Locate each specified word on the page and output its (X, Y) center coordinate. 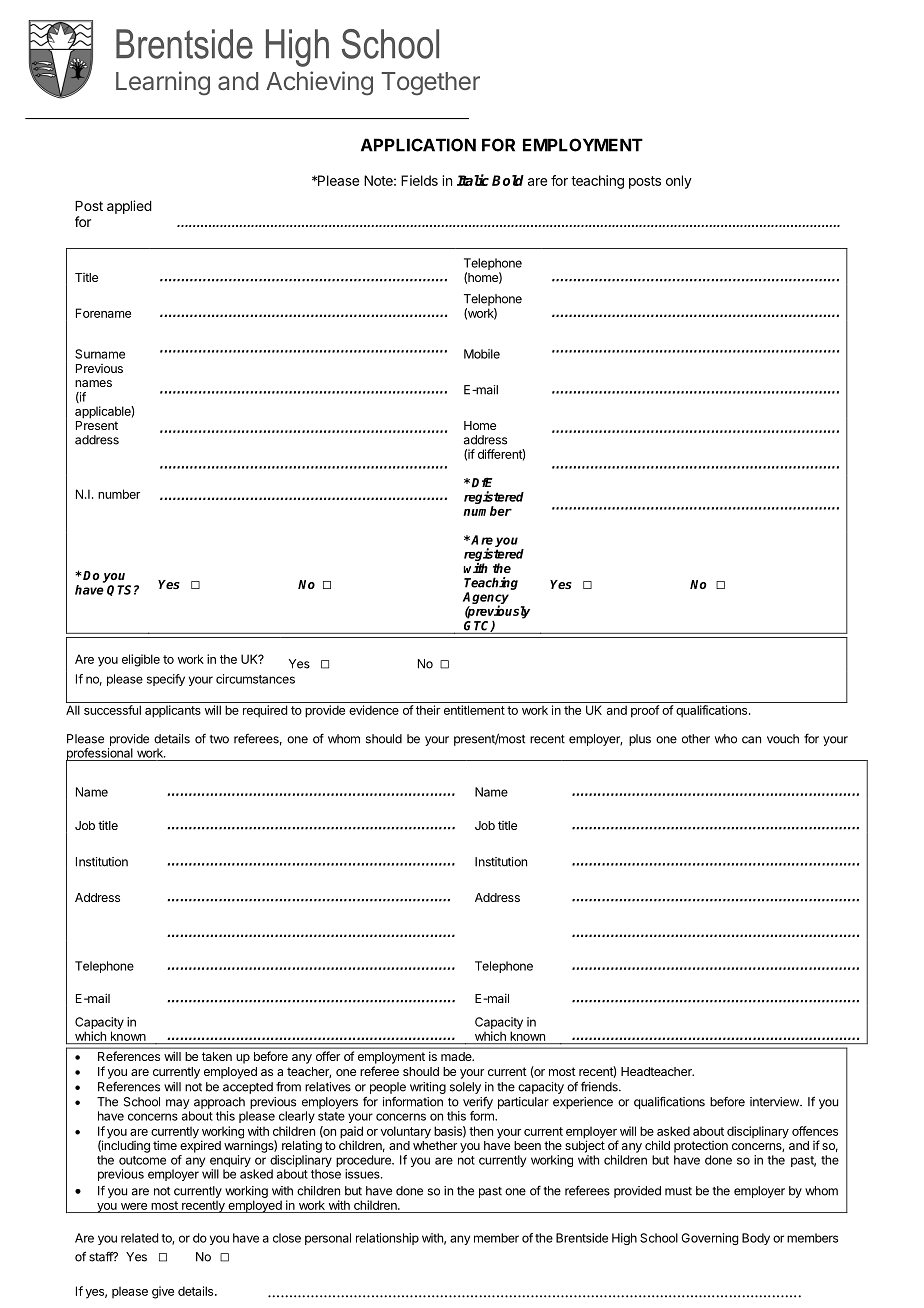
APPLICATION (418, 145)
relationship (387, 1239)
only (679, 182)
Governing (710, 1239)
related (139, 1238)
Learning (163, 83)
